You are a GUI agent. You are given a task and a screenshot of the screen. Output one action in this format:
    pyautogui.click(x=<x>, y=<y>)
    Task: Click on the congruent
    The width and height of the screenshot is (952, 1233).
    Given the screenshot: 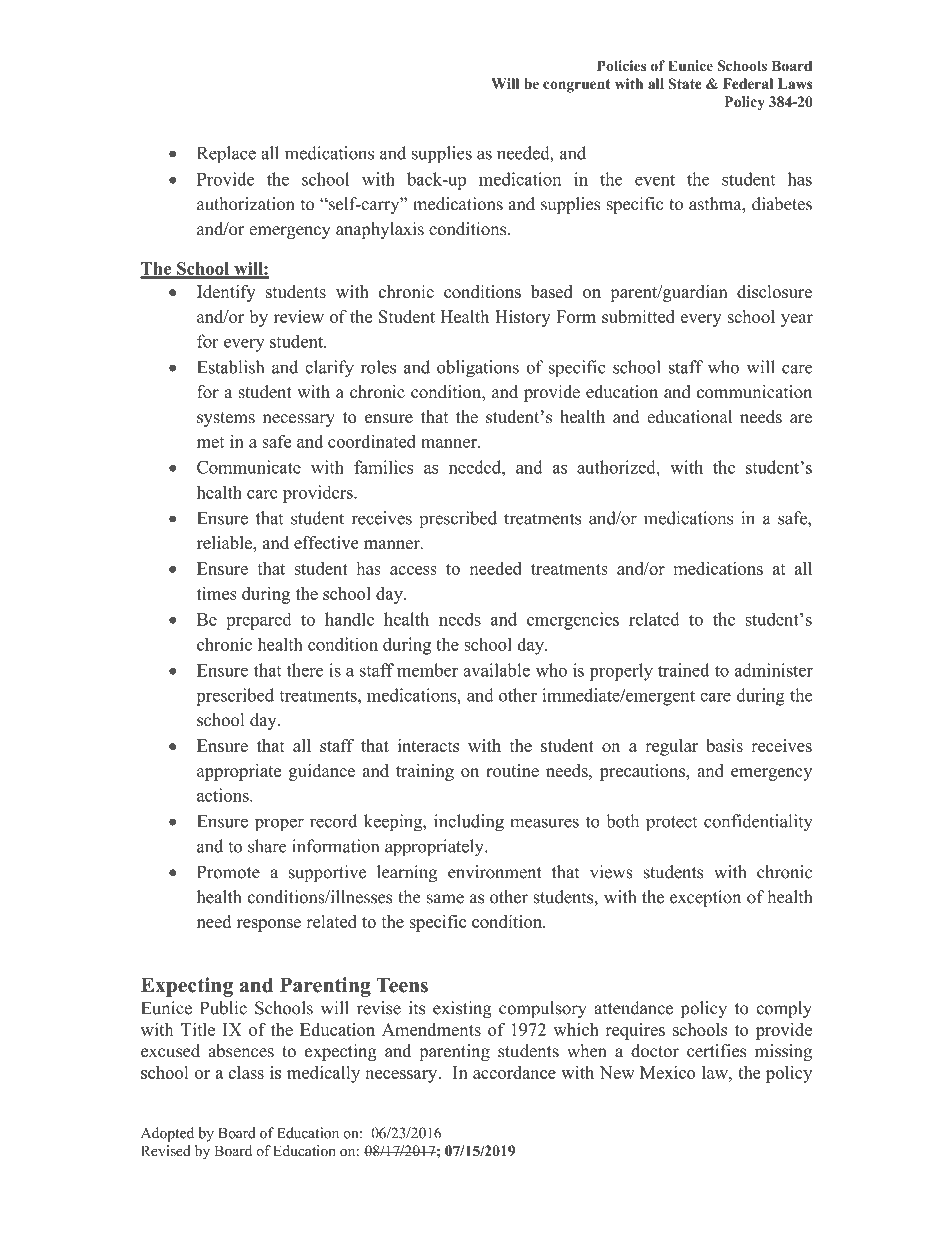 What is the action you would take?
    pyautogui.click(x=576, y=86)
